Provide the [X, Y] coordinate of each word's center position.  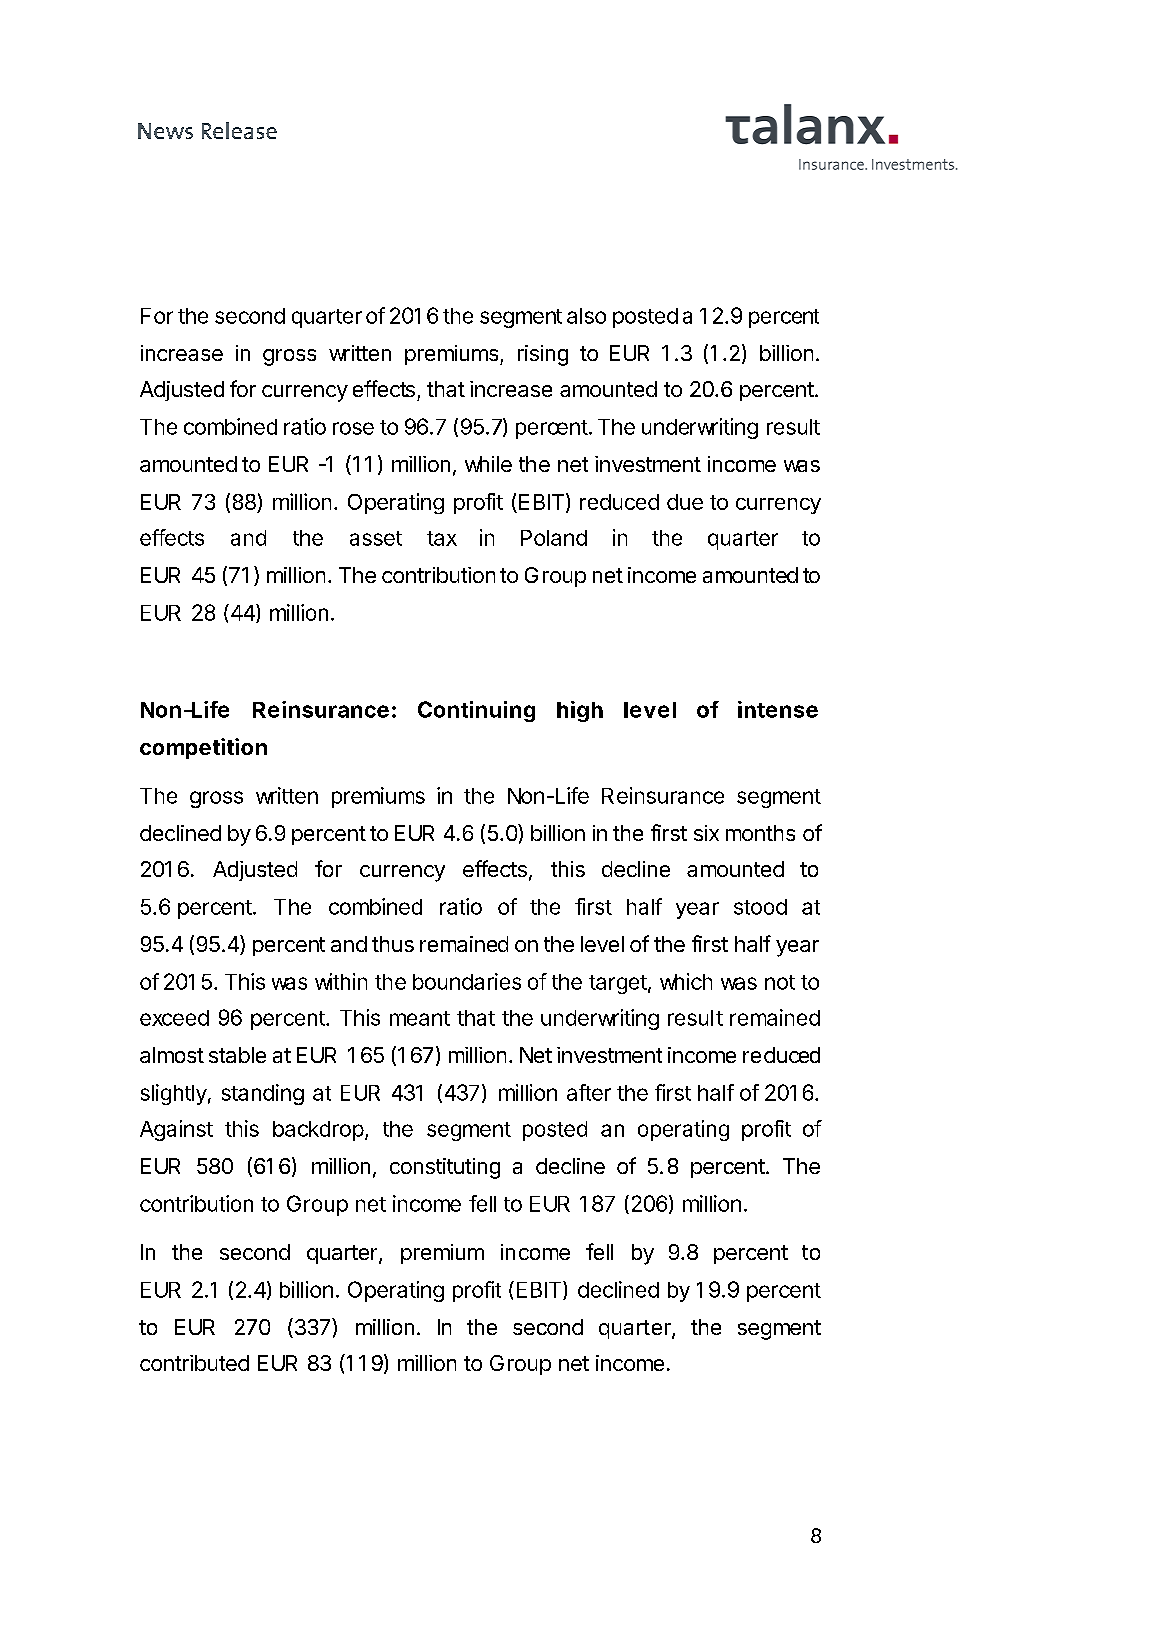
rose [353, 428]
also [586, 316]
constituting [445, 1168]
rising [543, 355]
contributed [194, 1363]
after [589, 1092]
